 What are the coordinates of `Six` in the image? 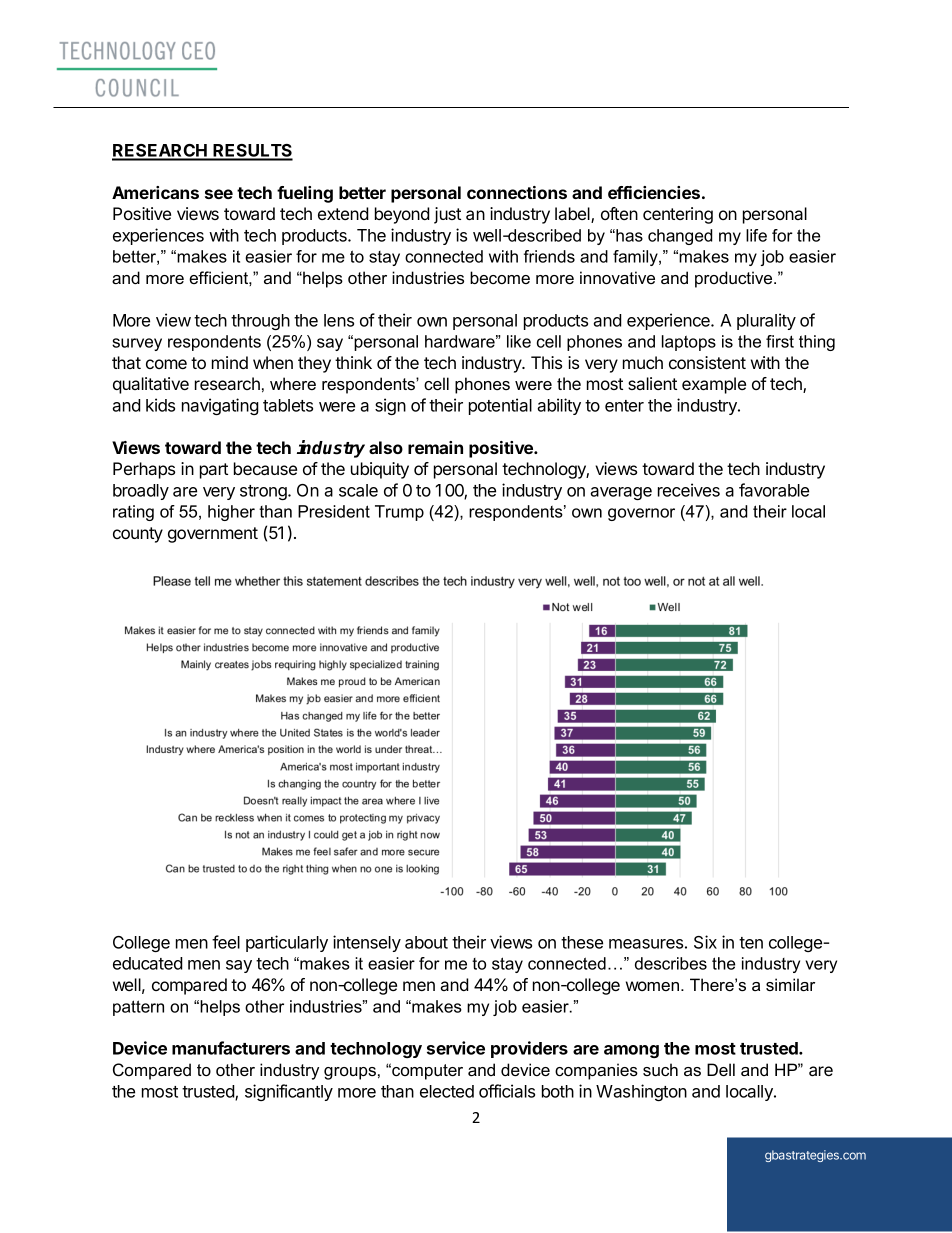 It's located at (705, 942).
